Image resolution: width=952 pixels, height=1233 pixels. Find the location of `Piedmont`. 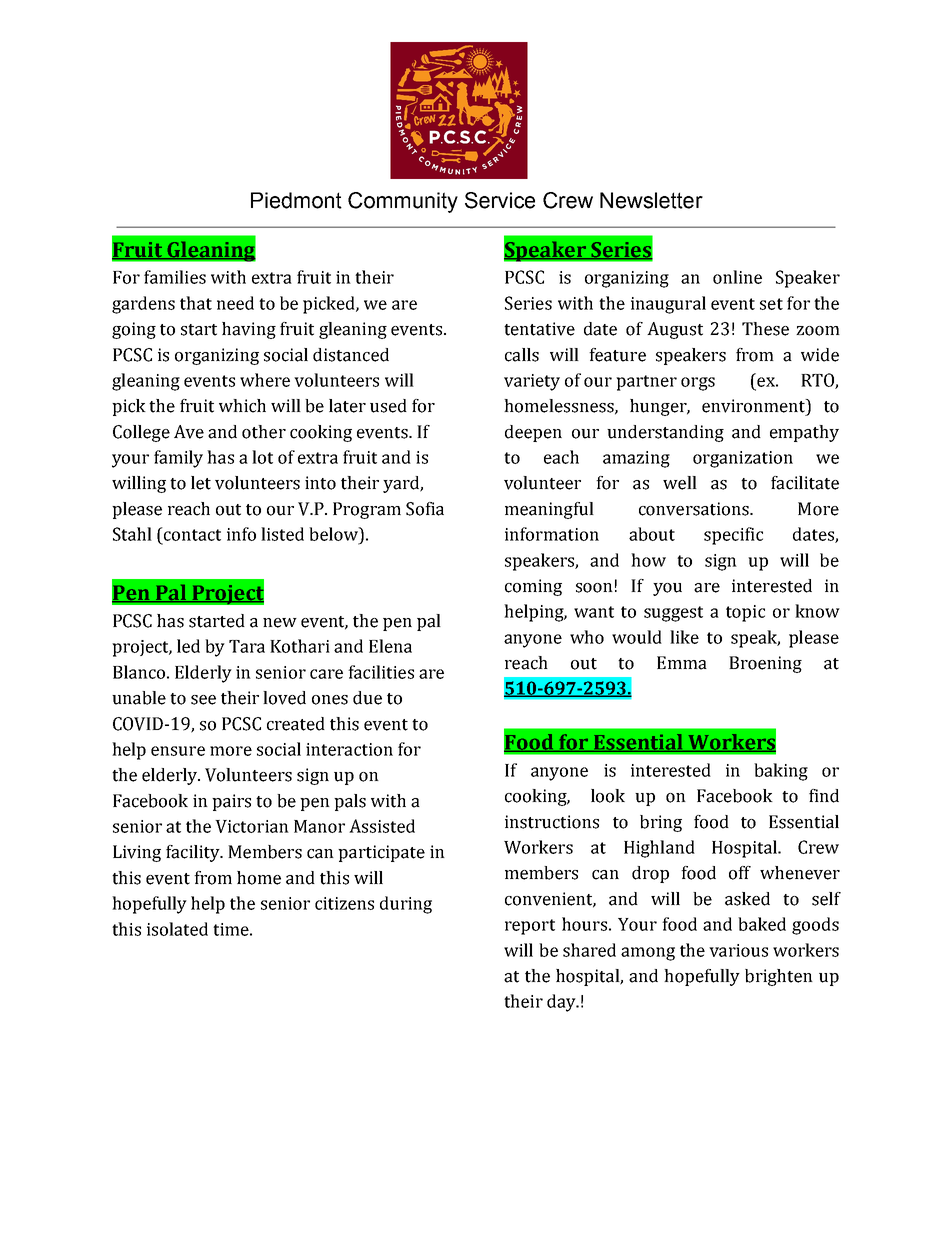

Piedmont is located at coordinates (296, 200).
